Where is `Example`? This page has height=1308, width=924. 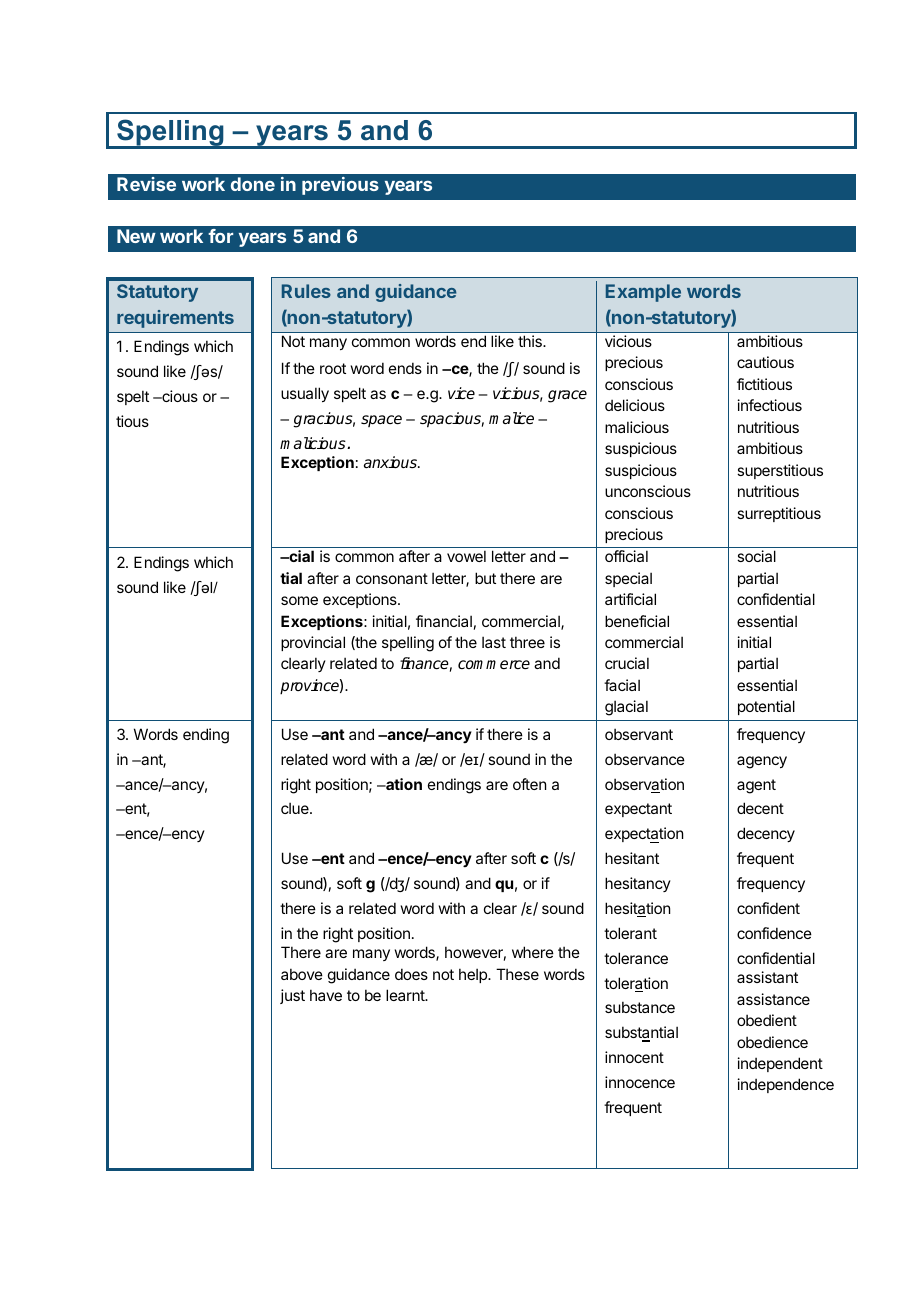
Example is located at coordinates (643, 293).
